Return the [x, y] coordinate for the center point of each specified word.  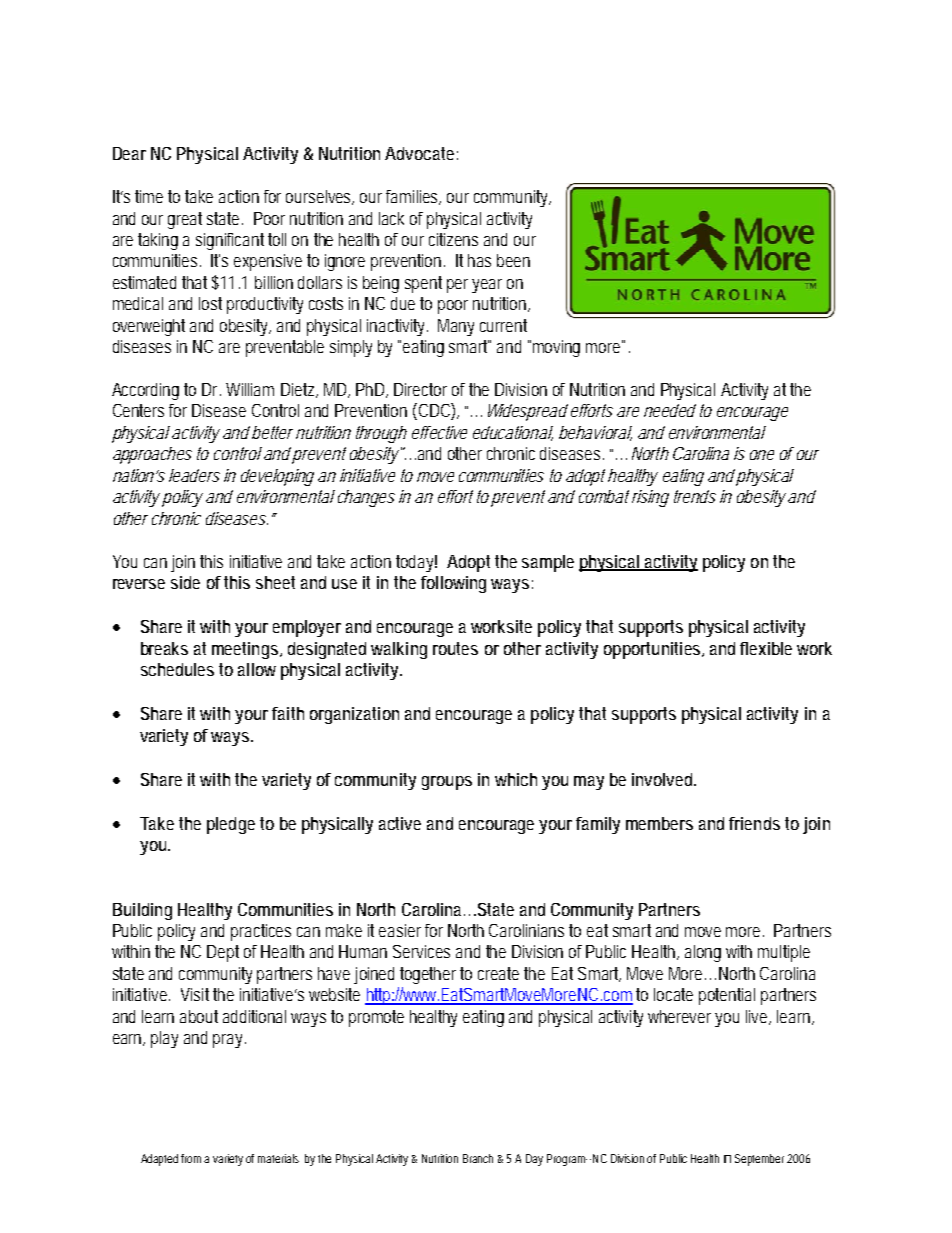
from [193, 1158]
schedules [177, 669]
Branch [478, 1158]
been [513, 260]
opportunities [653, 650]
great [185, 220]
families [413, 197]
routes [455, 648]
